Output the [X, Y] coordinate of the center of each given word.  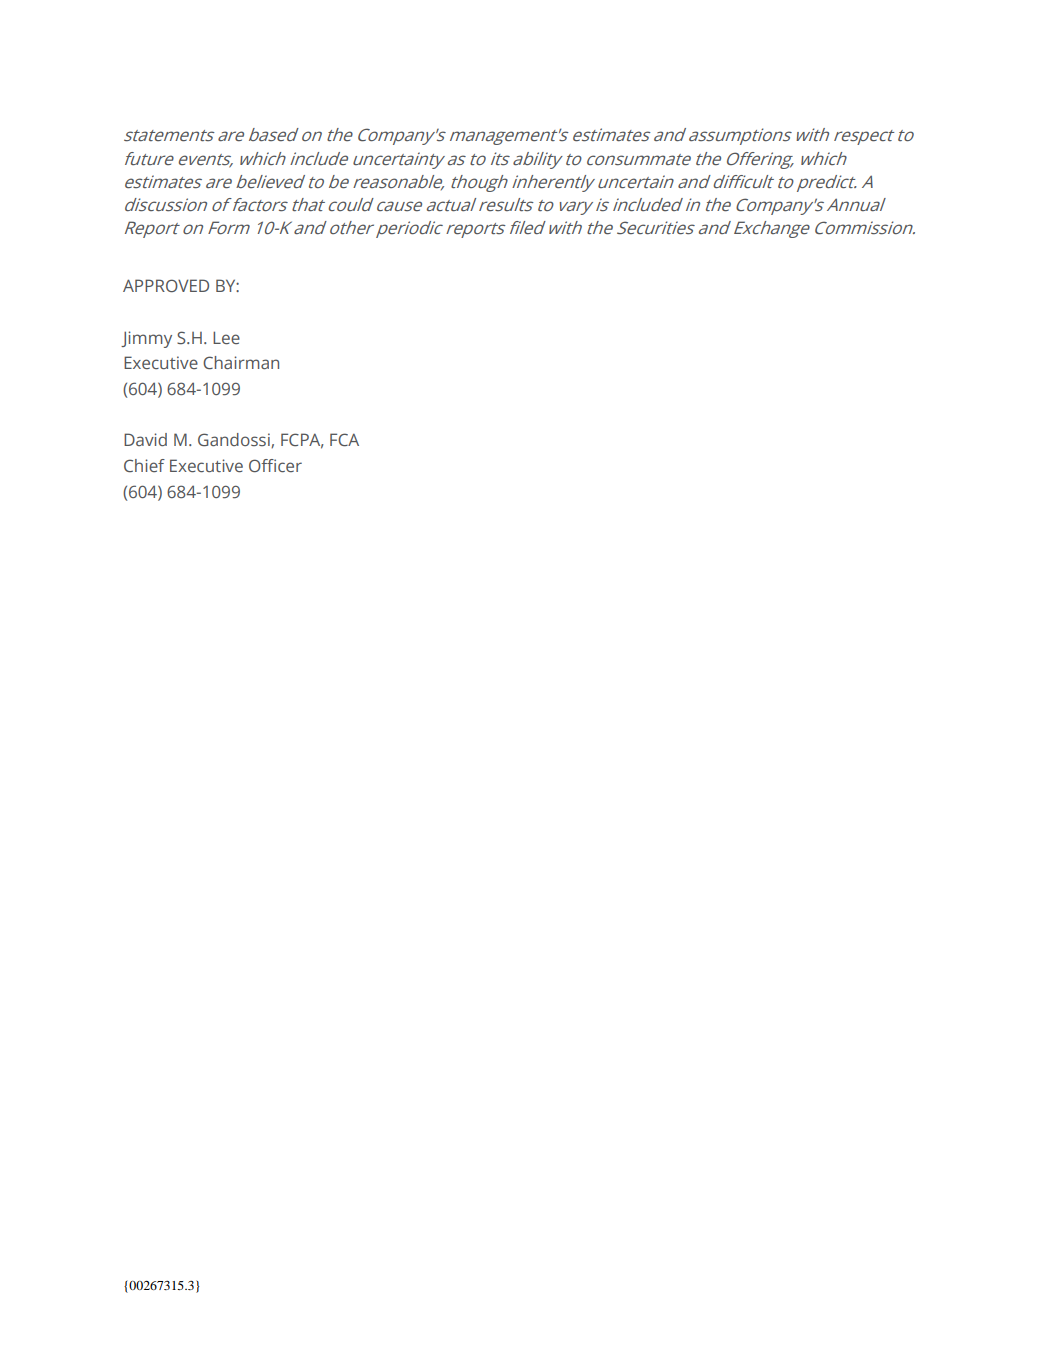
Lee [226, 337]
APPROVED [166, 285]
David [145, 439]
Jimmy [146, 339]
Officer [275, 465]
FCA [344, 439]
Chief [144, 465]
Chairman [241, 362]
